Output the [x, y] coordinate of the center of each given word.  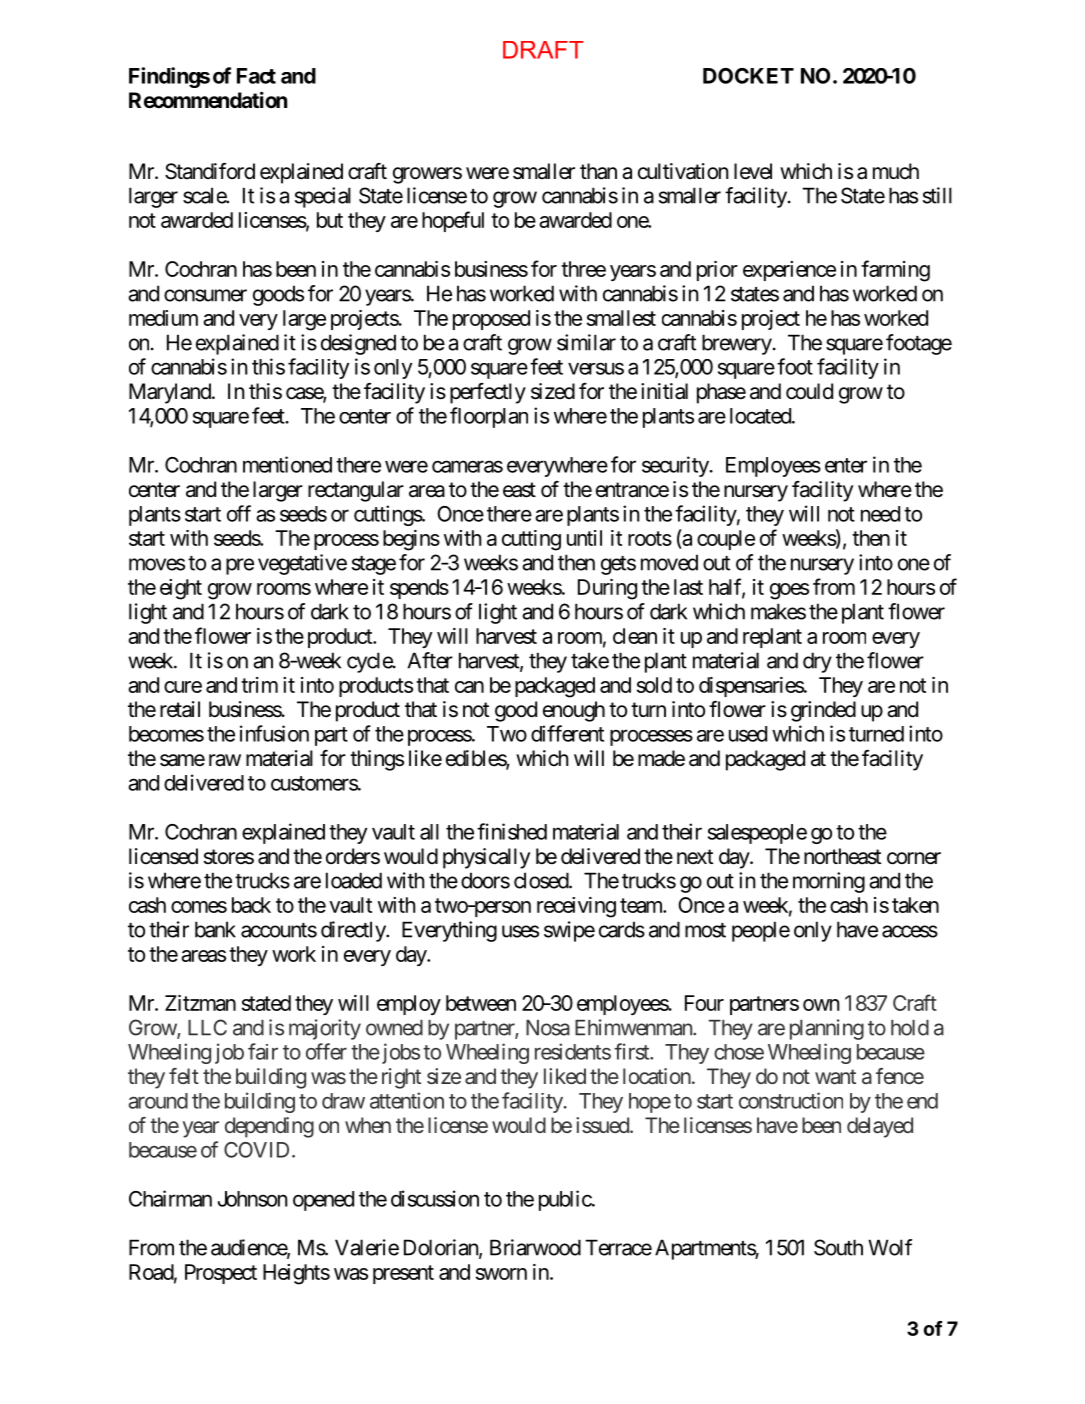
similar [586, 342]
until [584, 538]
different [567, 733]
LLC [207, 1027]
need [880, 514]
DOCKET [748, 76]
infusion [274, 733]
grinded [823, 711]
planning [827, 1029]
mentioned [287, 464]
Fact [256, 76]
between [481, 1003]
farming [895, 271]
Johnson [252, 1199]
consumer [205, 295]
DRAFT [543, 50]
